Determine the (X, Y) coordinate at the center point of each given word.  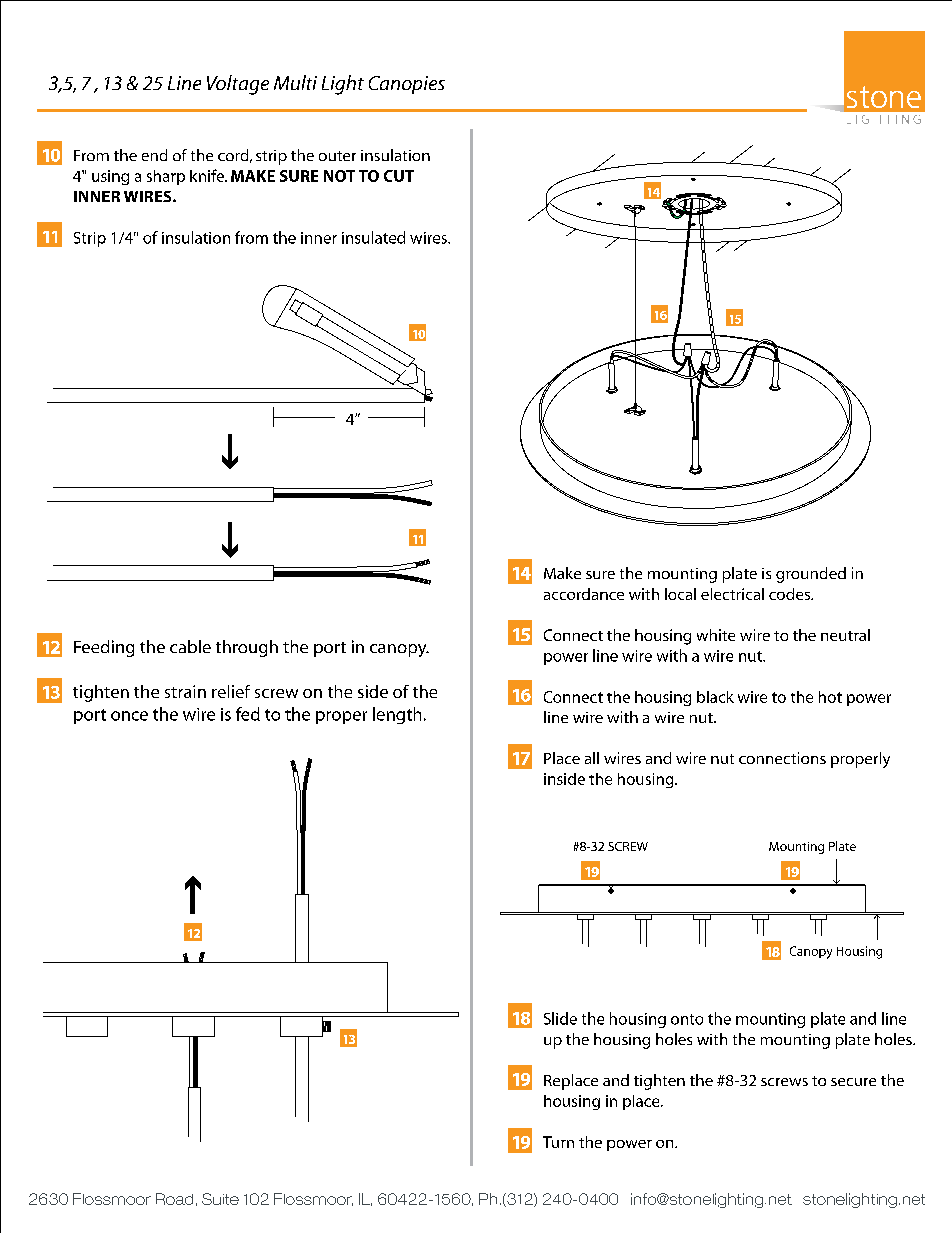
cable (190, 646)
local (680, 594)
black (715, 697)
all (592, 758)
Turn (558, 1142)
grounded (811, 575)
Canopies (407, 85)
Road (174, 1199)
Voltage (238, 85)
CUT (399, 176)
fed (248, 714)
